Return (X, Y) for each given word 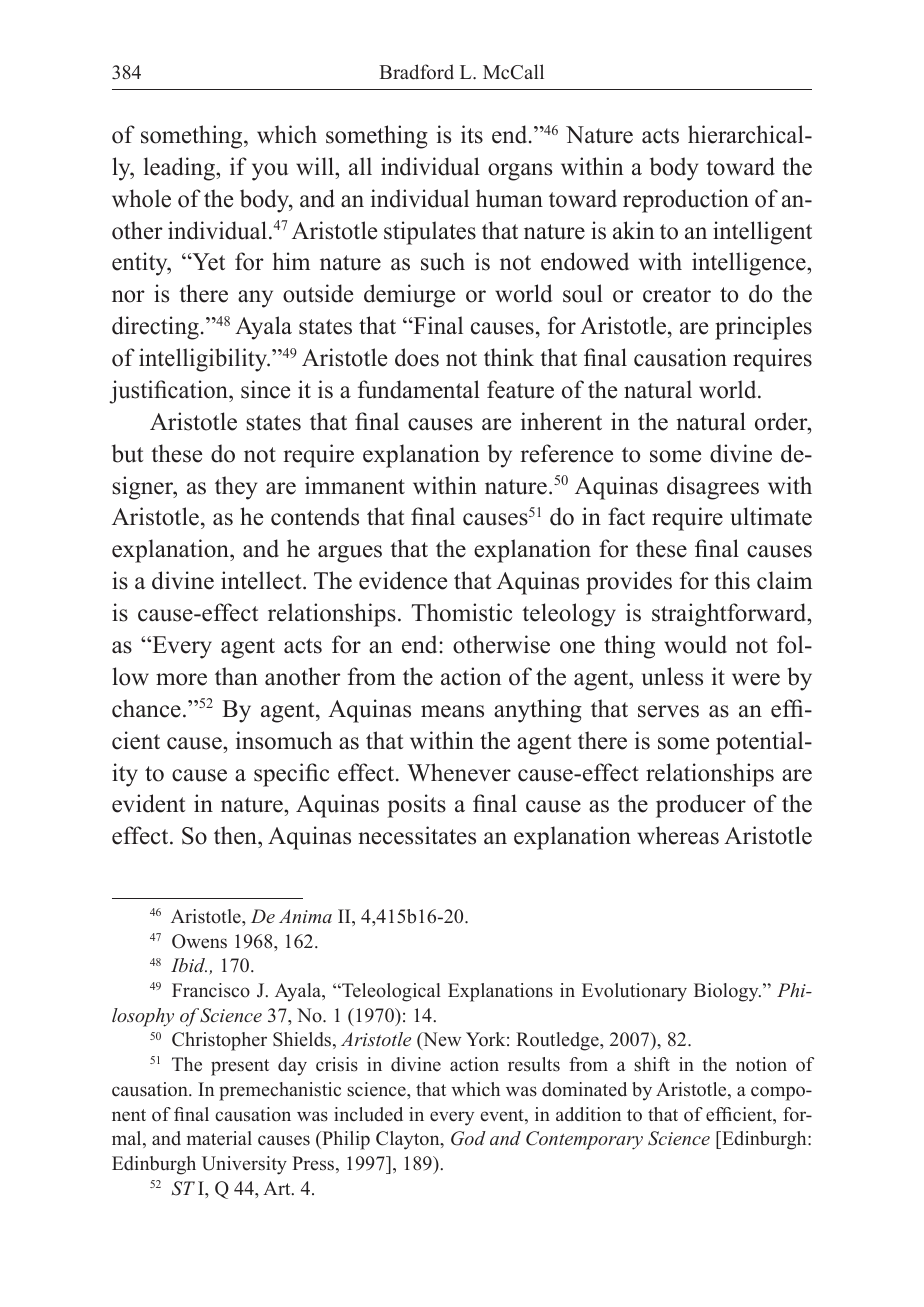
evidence (403, 580)
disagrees (713, 488)
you (270, 172)
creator (677, 295)
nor (128, 296)
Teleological (390, 992)
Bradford (416, 72)
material (219, 1138)
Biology (727, 992)
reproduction (686, 201)
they (236, 488)
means (452, 711)
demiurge (409, 296)
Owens (199, 941)
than (236, 676)
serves (668, 711)
